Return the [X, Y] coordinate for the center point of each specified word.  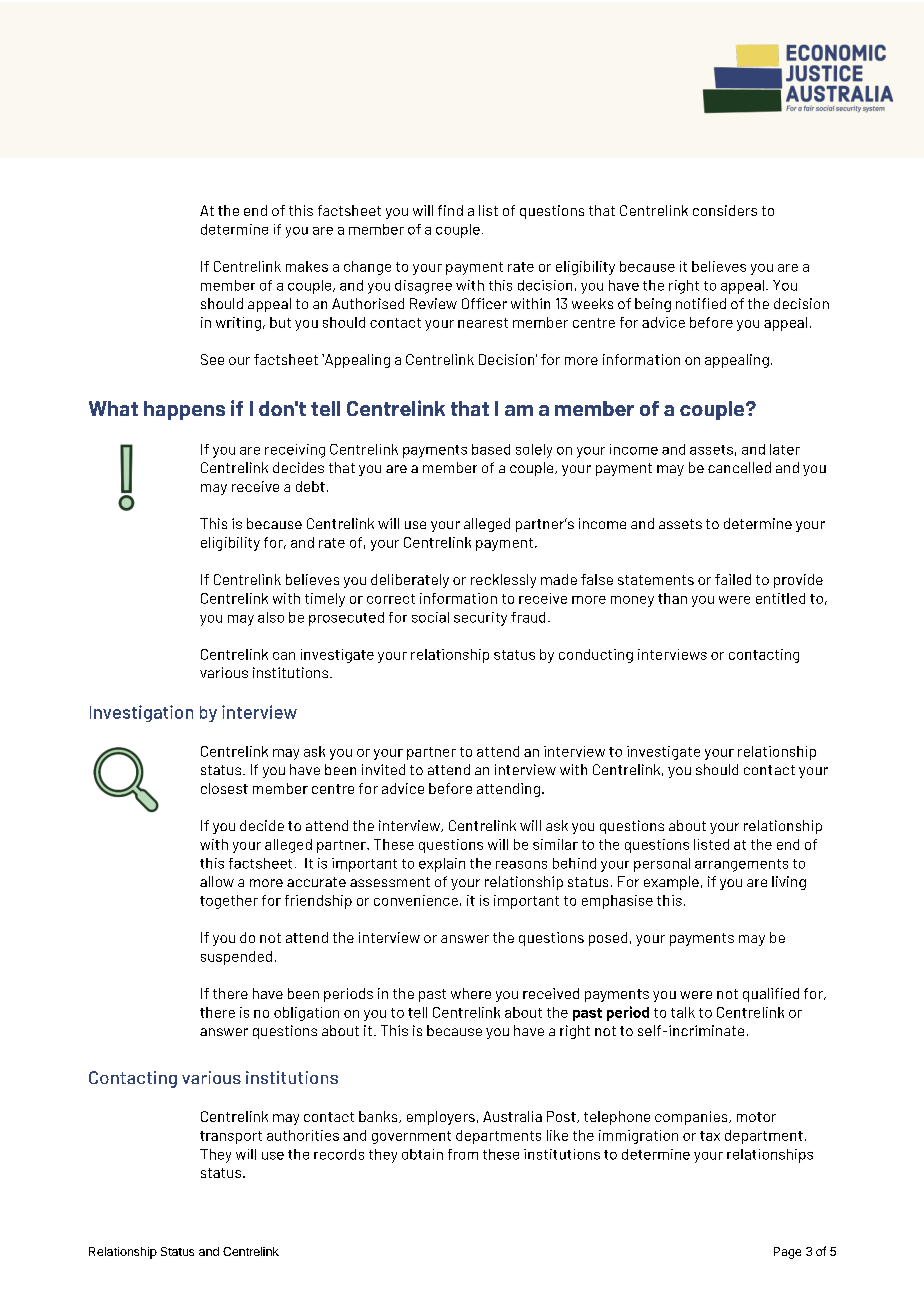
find [450, 210]
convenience [416, 900]
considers [725, 210]
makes [307, 266]
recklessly [503, 581]
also [271, 617]
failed [733, 579]
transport [231, 1137]
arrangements [741, 865]
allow [217, 881]
